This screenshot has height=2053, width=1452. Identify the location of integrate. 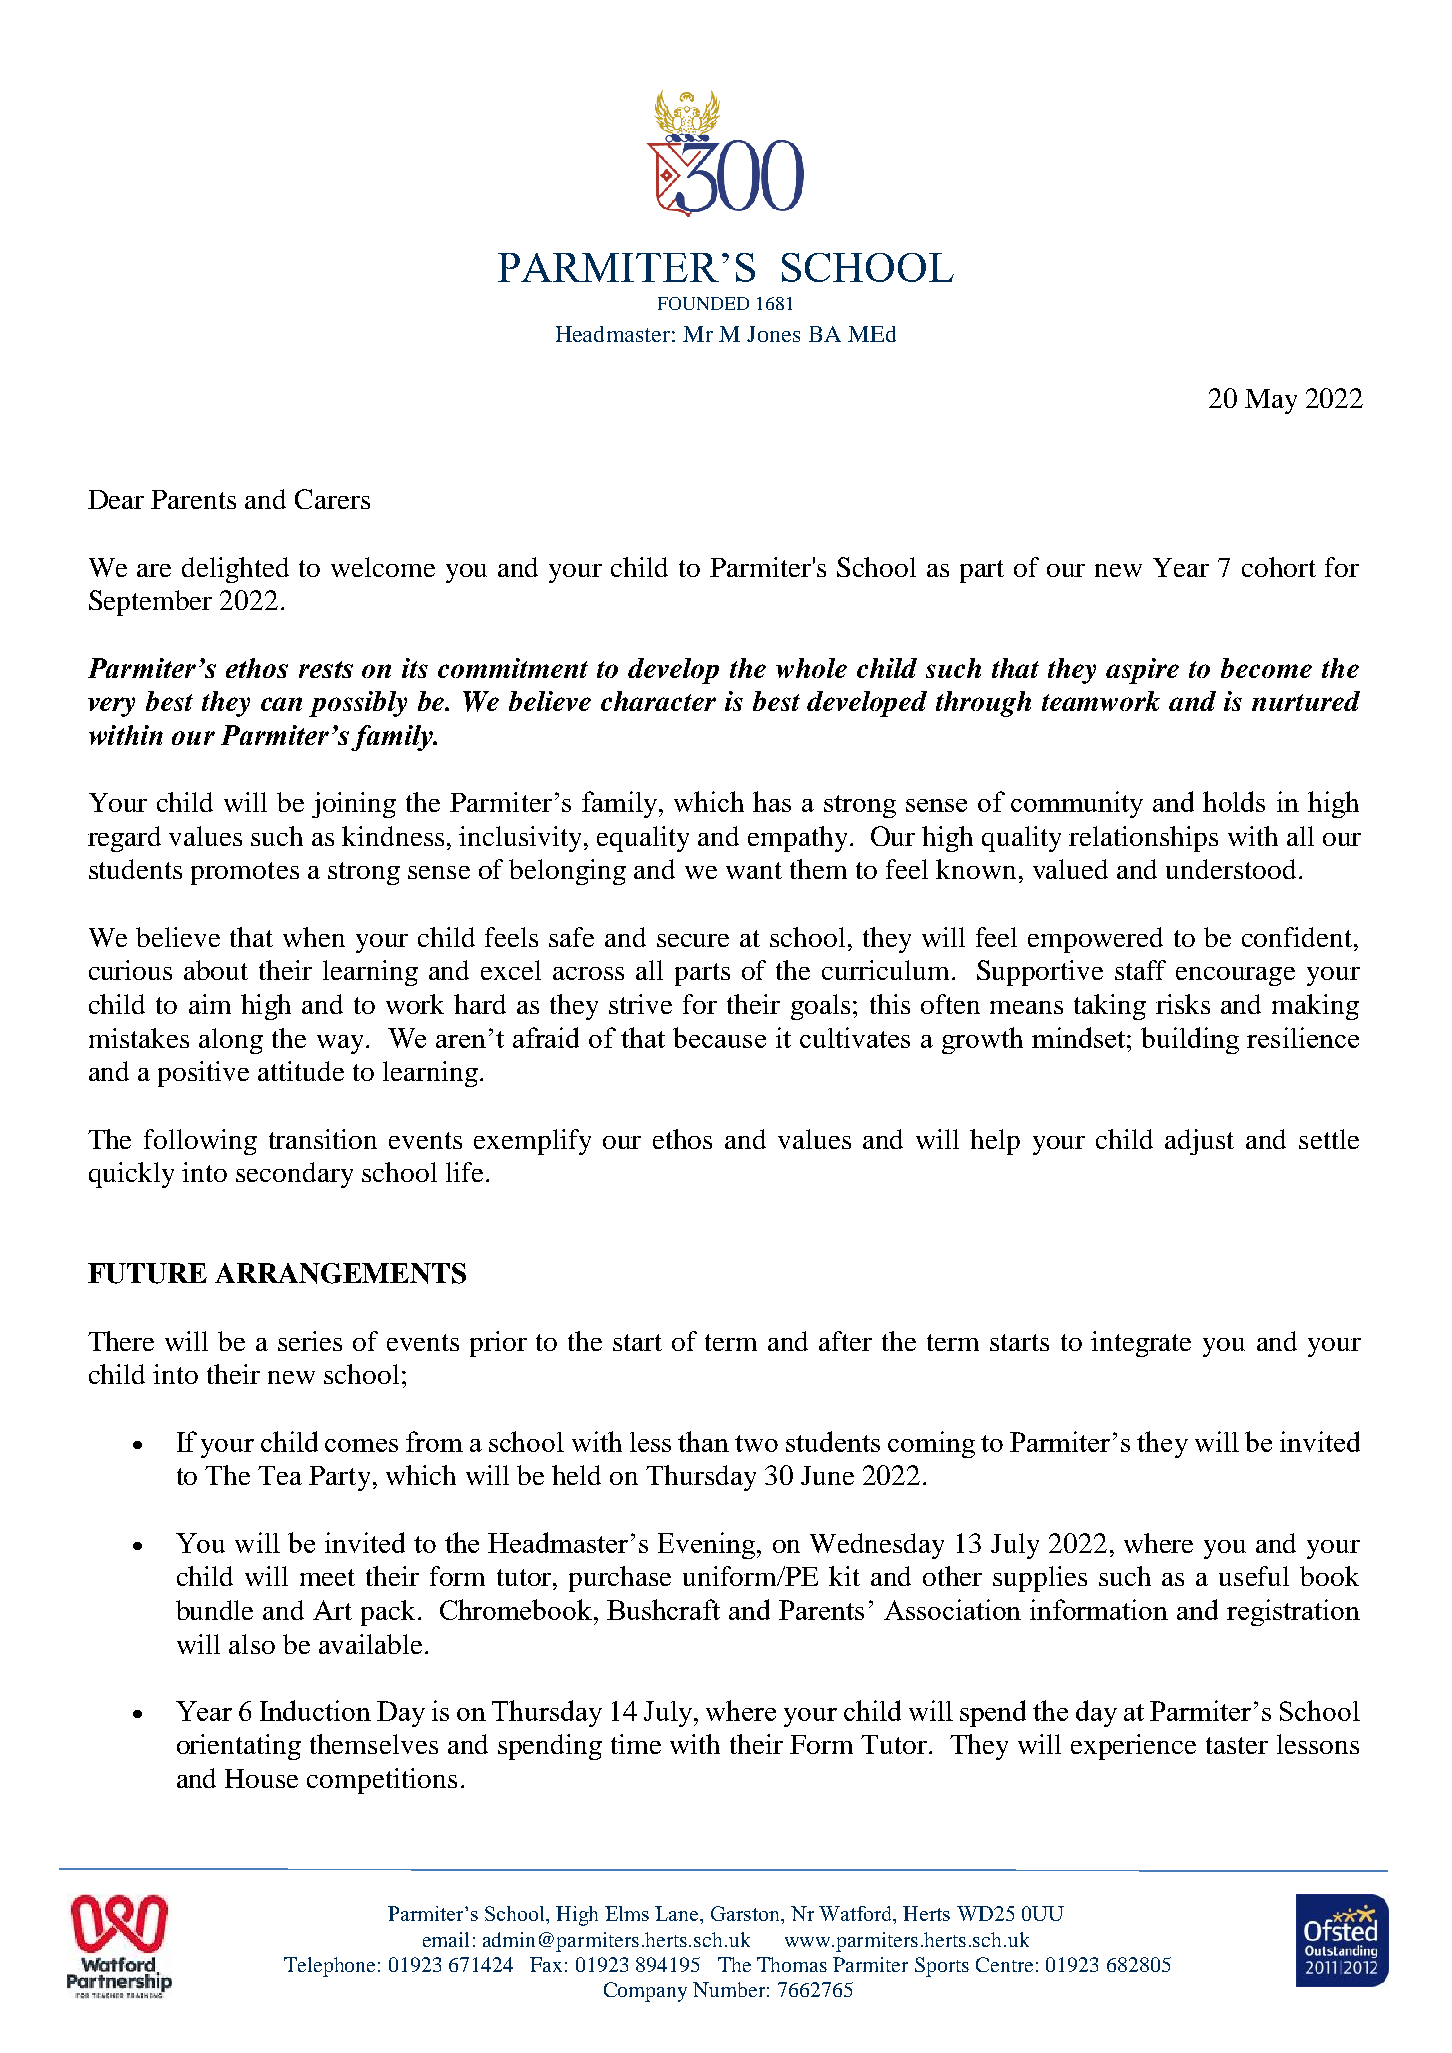
(1141, 1344).
